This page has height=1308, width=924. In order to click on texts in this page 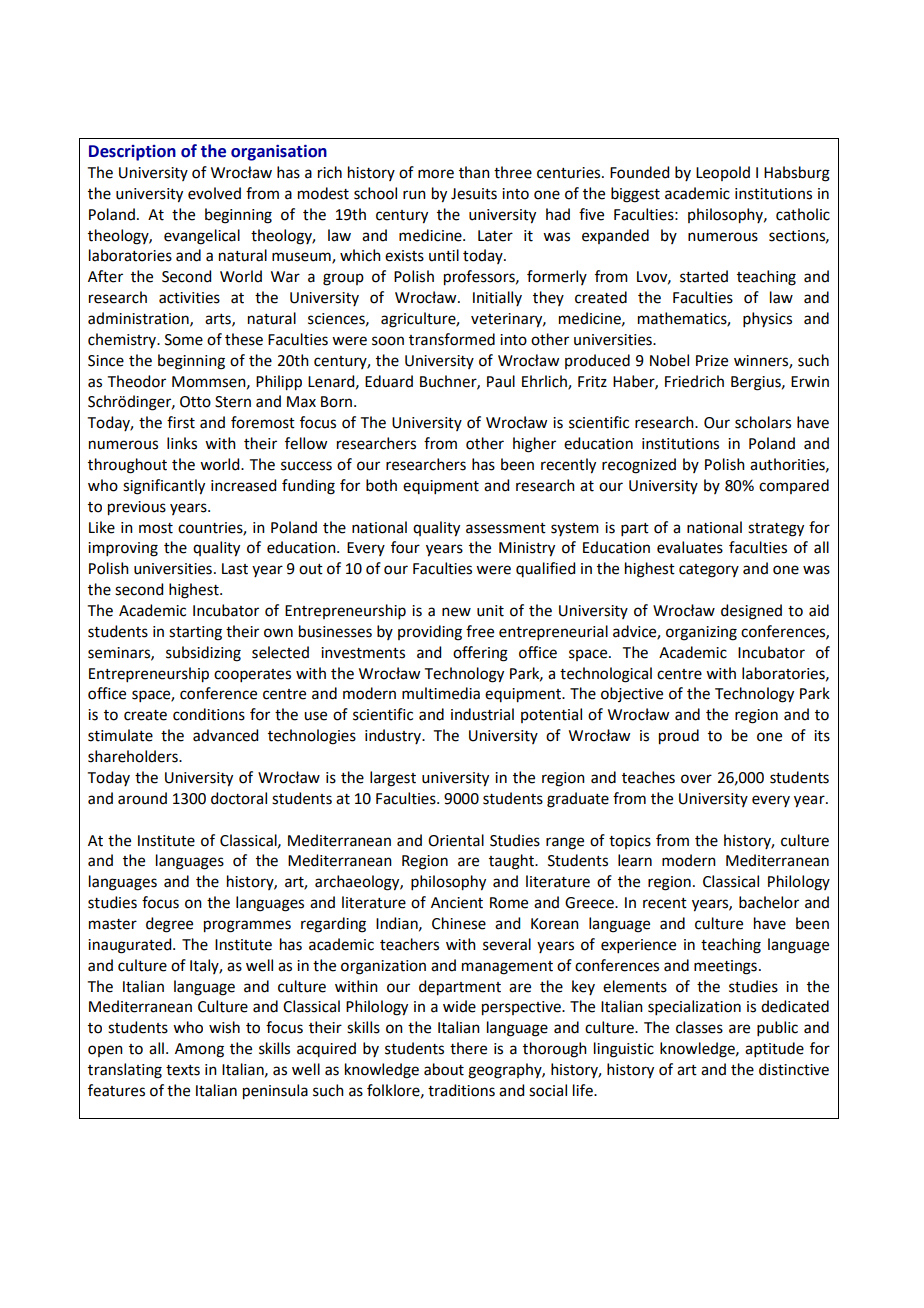, I will do `click(183, 1070)`.
